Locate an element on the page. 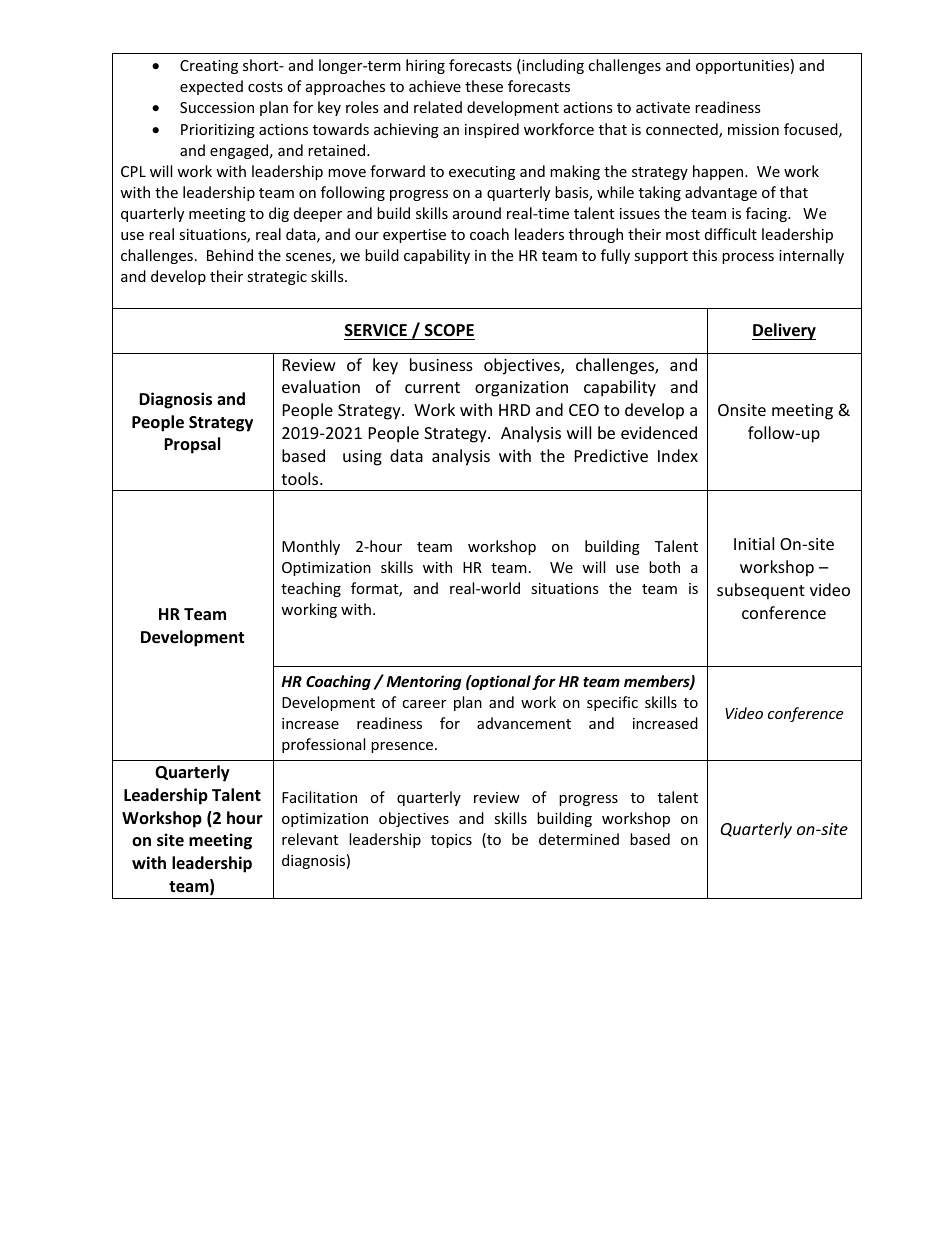 The height and width of the page is (1233, 952). these is located at coordinates (484, 86).
